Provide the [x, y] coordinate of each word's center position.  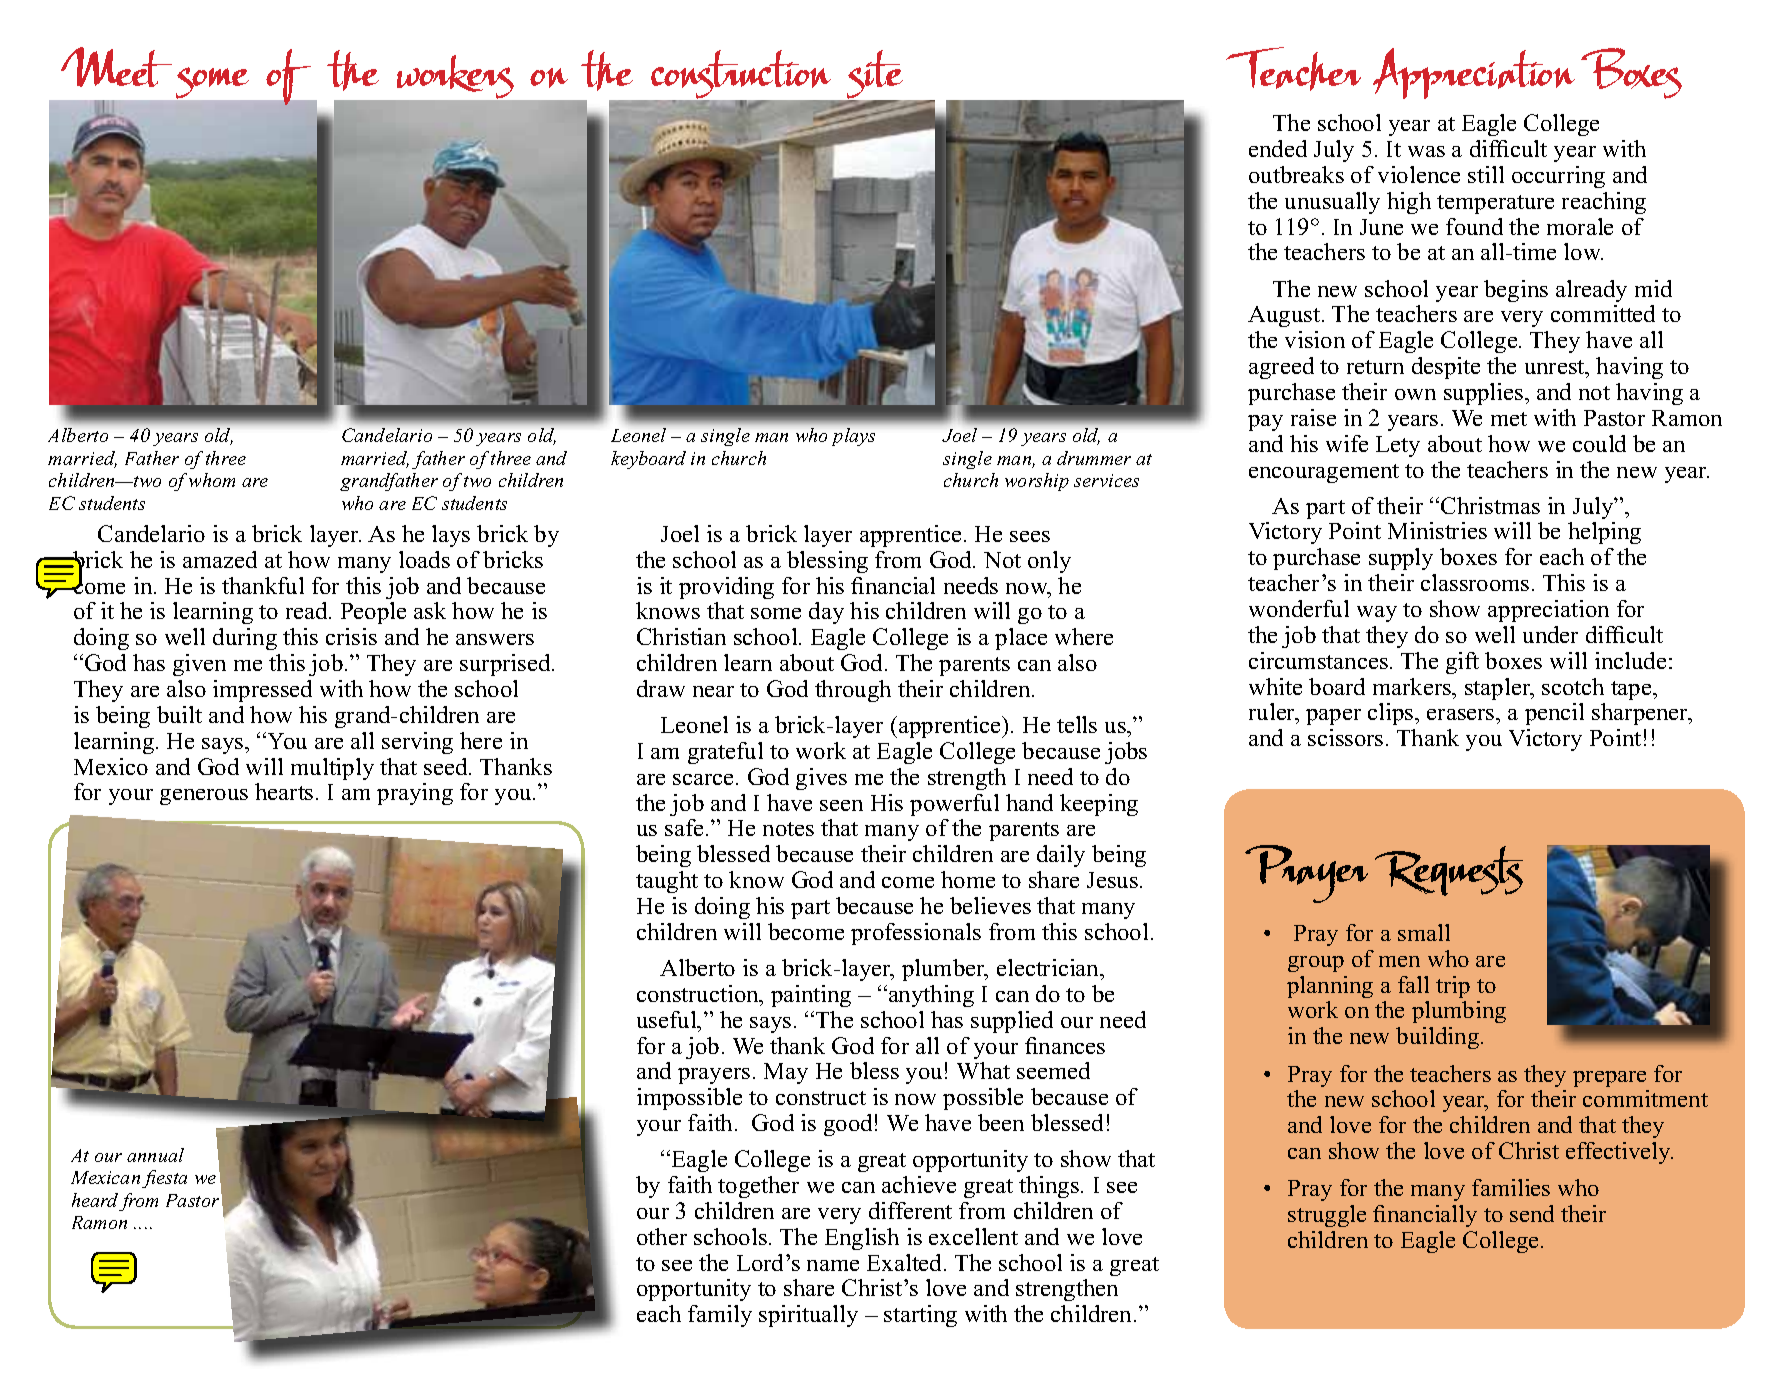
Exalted [906, 1262]
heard [95, 1200]
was [1426, 151]
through [853, 691]
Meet [116, 67]
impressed [262, 691]
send [1532, 1213]
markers [1413, 686]
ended [1278, 148]
